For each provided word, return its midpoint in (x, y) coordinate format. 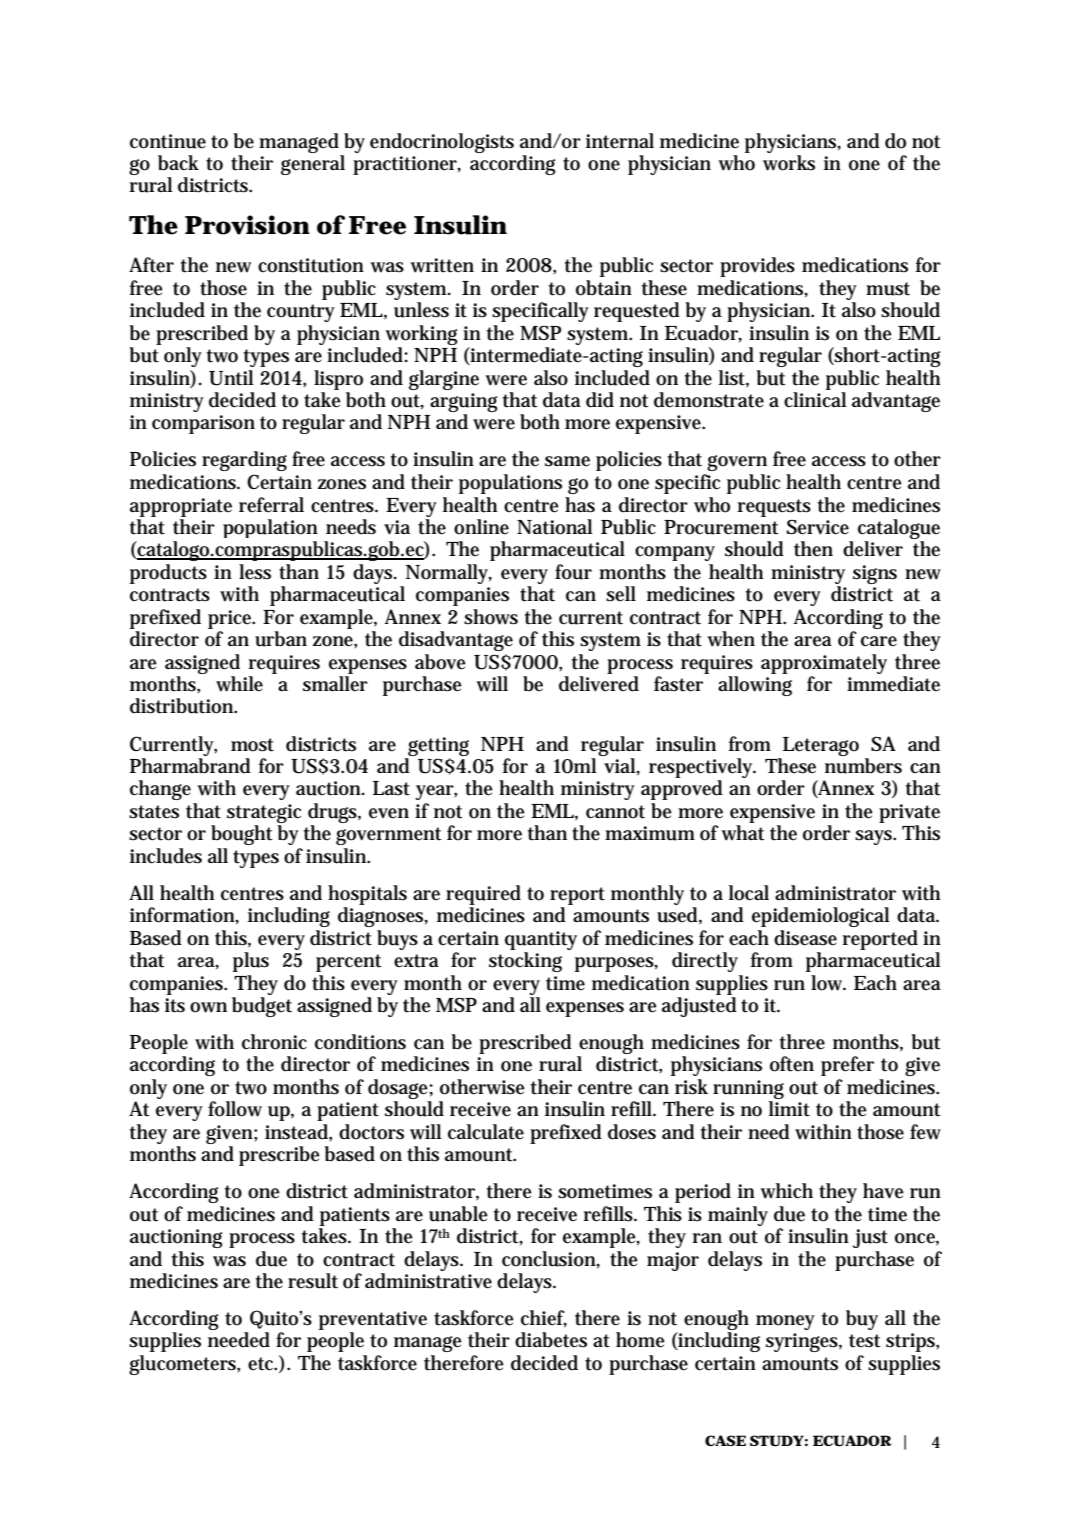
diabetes (551, 1340)
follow (235, 1109)
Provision (247, 225)
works (789, 163)
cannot (615, 812)
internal (620, 141)
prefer (847, 1066)
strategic (264, 813)
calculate (486, 1132)
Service (818, 527)
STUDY (777, 1441)
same (567, 461)
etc (262, 1364)
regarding (244, 461)
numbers (863, 766)
